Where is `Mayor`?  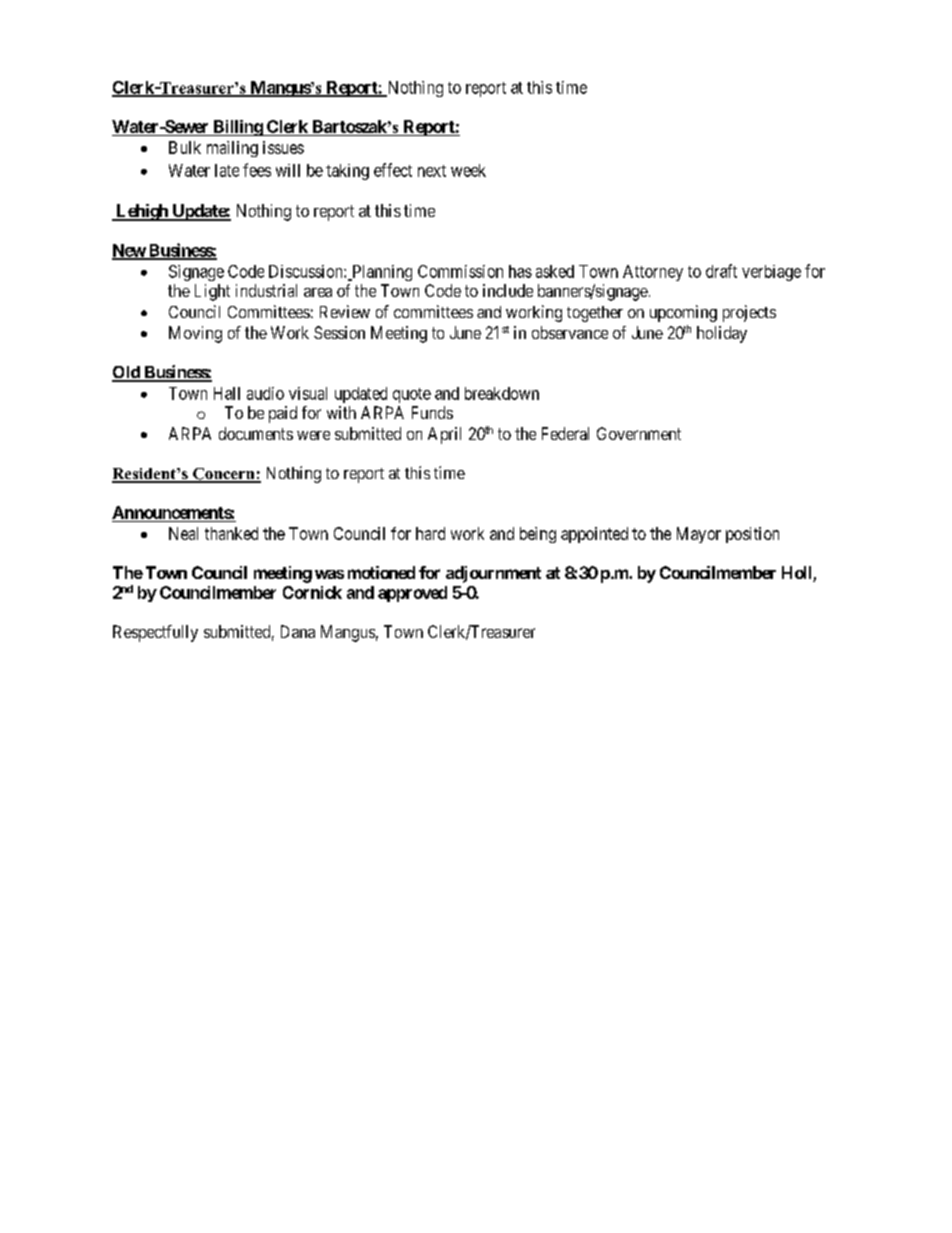
Mayor is located at coordinates (699, 535).
